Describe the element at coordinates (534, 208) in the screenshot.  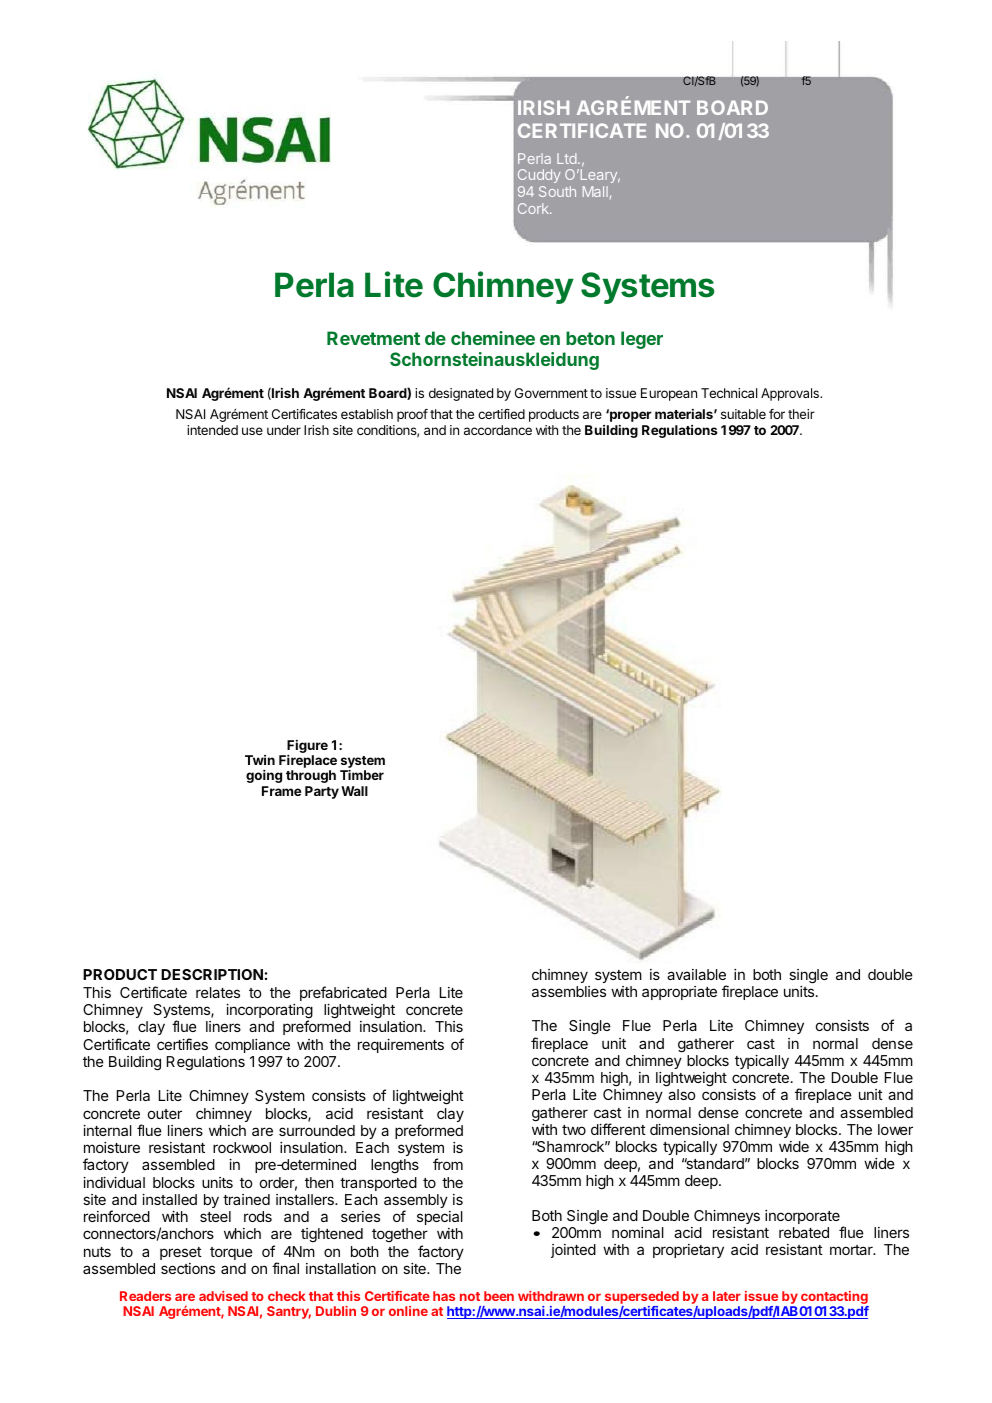
I see `Cork` at that location.
